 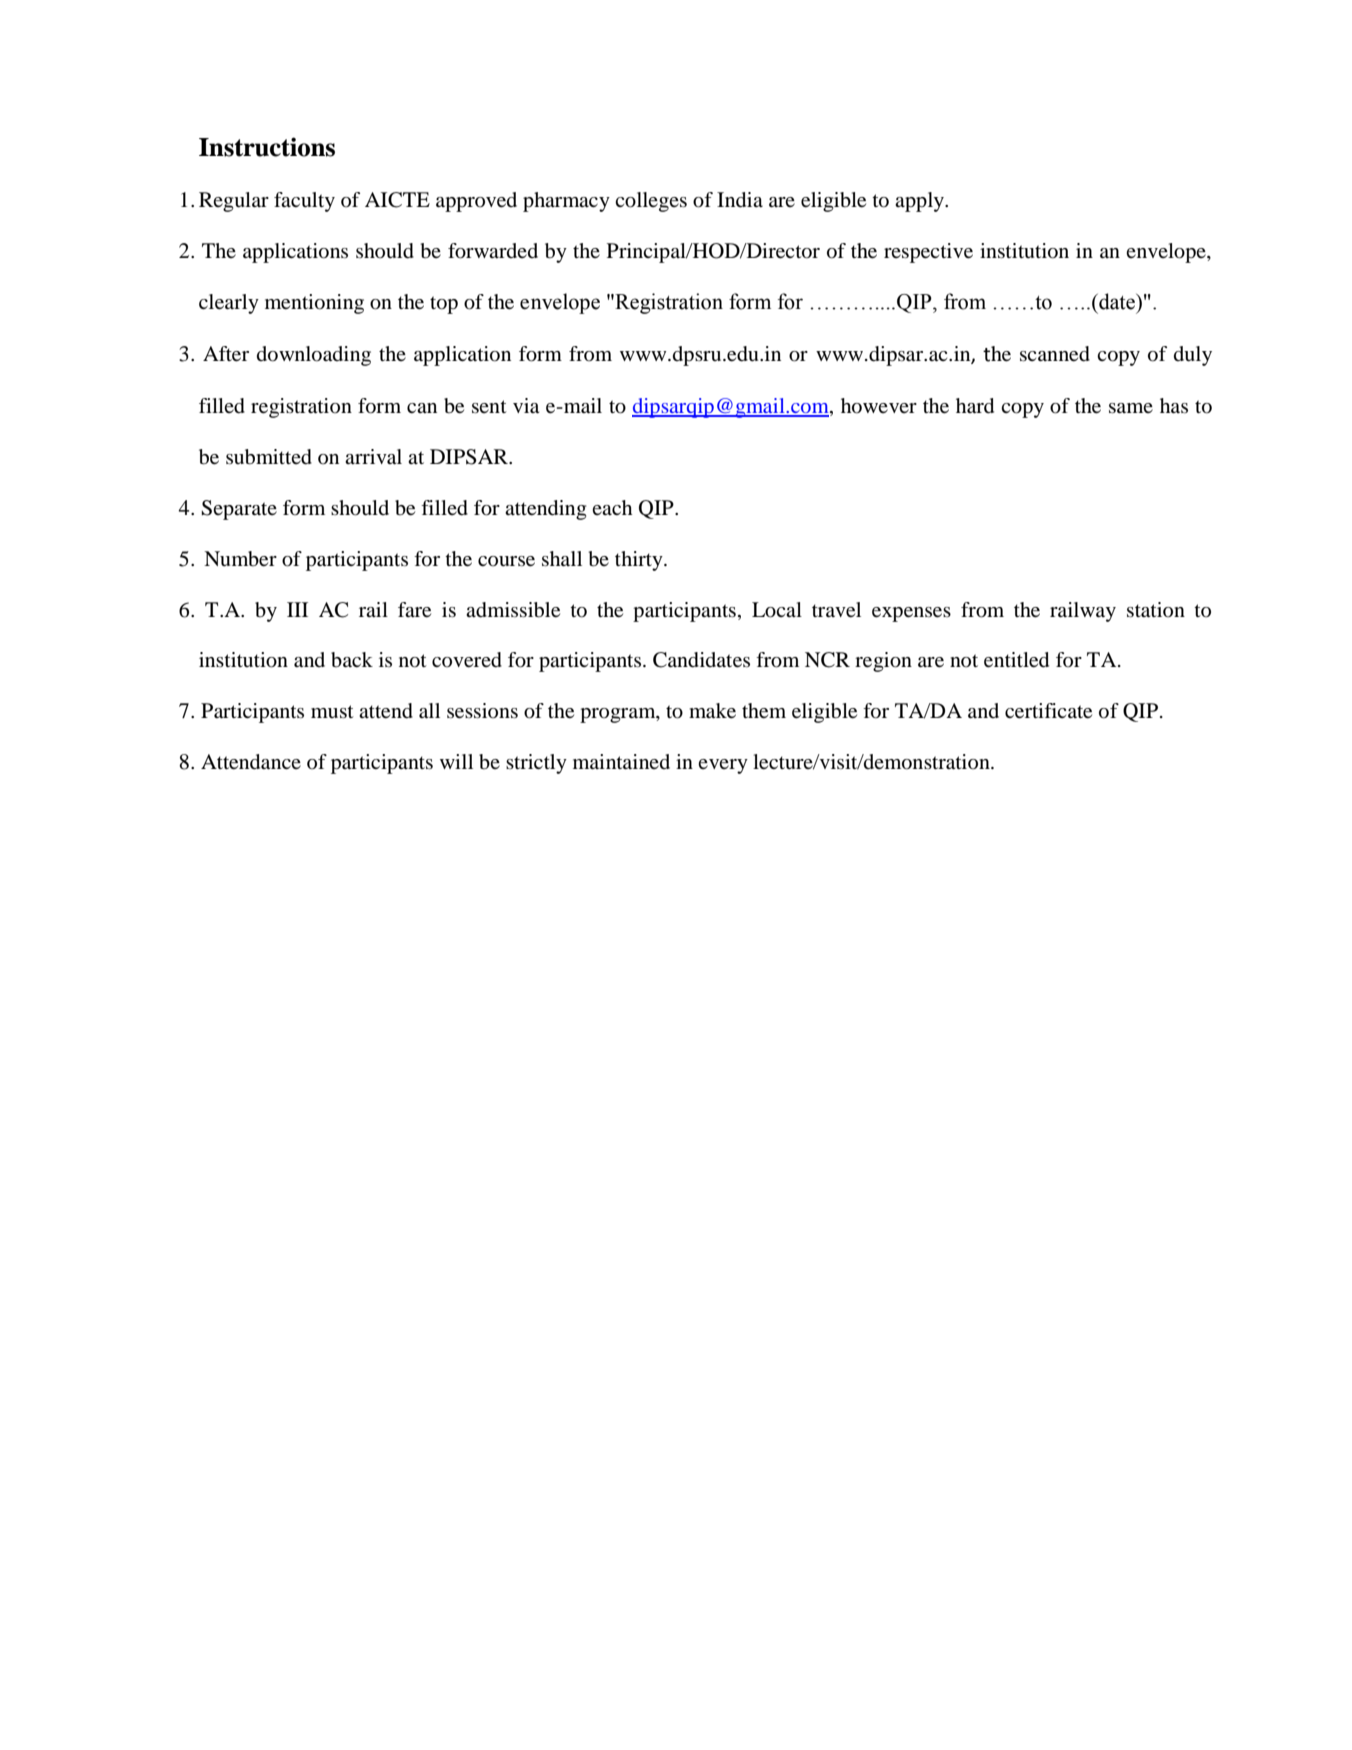 I want to click on certificate, so click(x=1048, y=711).
